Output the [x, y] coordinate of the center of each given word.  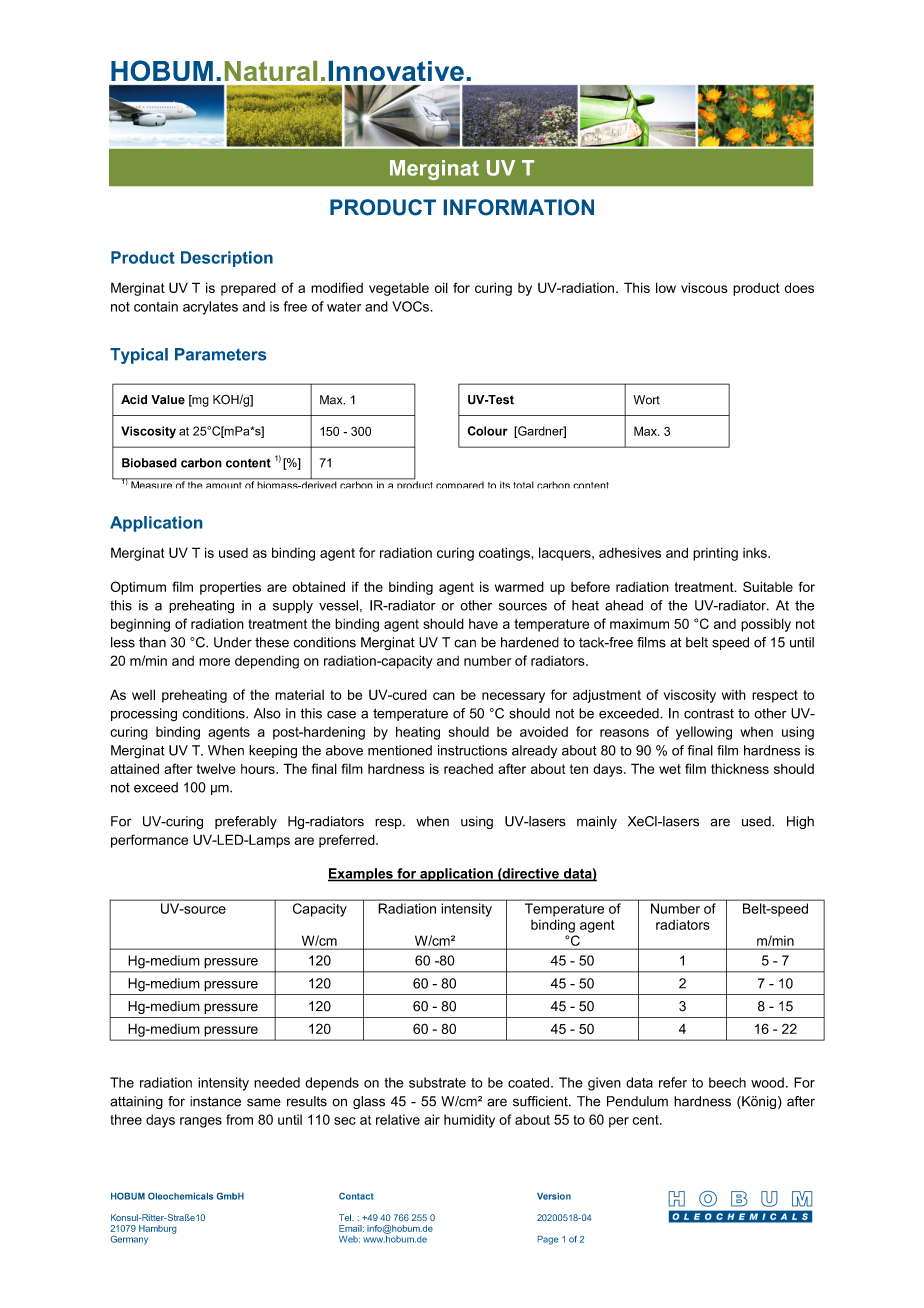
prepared [248, 289]
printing [715, 554]
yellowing [704, 733]
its [505, 485]
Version [554, 1196]
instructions [472, 750]
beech [727, 1082]
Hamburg [157, 1229]
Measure [152, 484]
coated [530, 1082]
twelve [216, 768]
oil [441, 287]
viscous [704, 287]
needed [277, 1082]
